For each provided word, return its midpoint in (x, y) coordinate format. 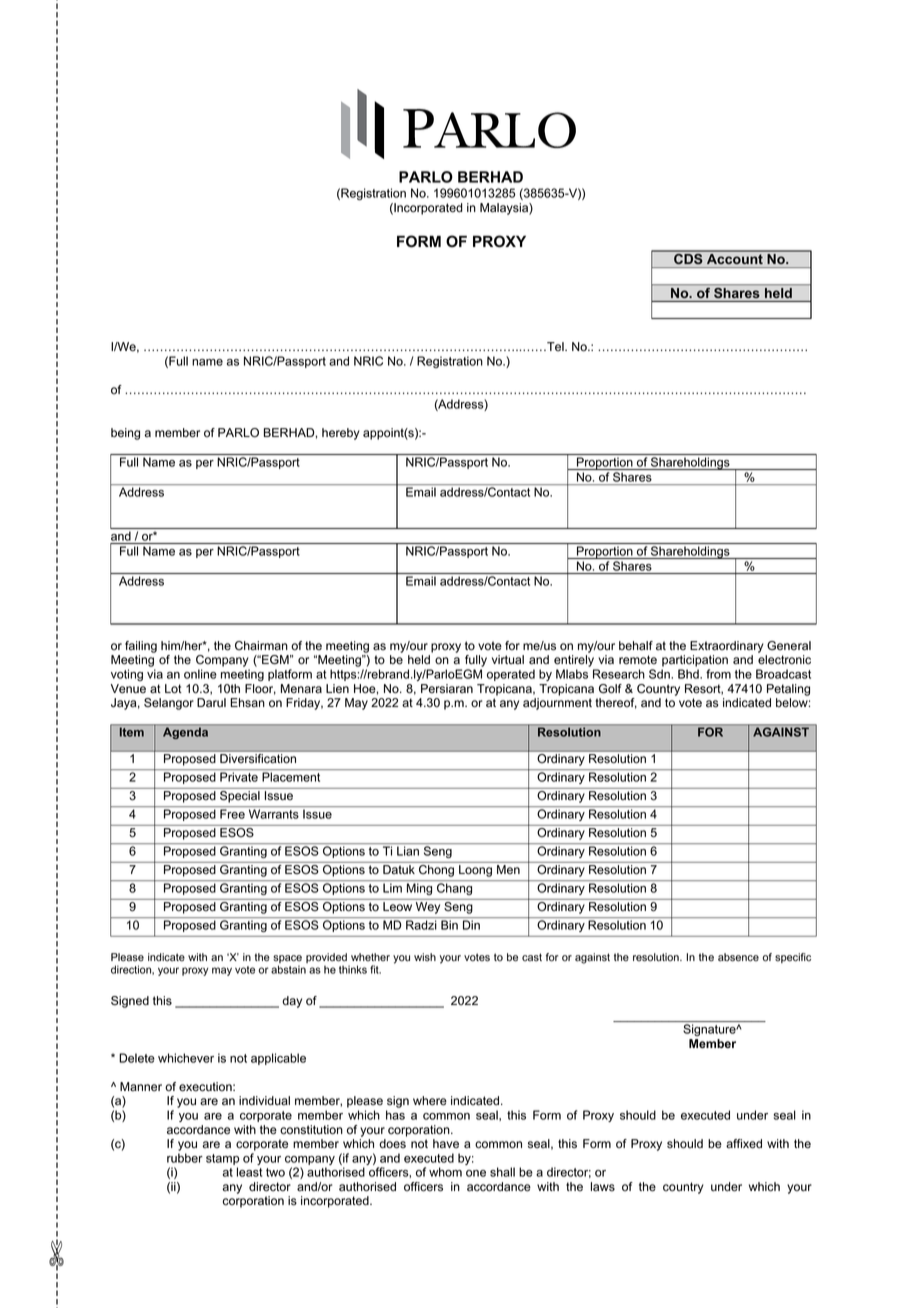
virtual (508, 660)
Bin (449, 925)
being (125, 434)
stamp (222, 1159)
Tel (555, 347)
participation (695, 661)
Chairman (261, 646)
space (287, 960)
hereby (341, 434)
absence (738, 957)
